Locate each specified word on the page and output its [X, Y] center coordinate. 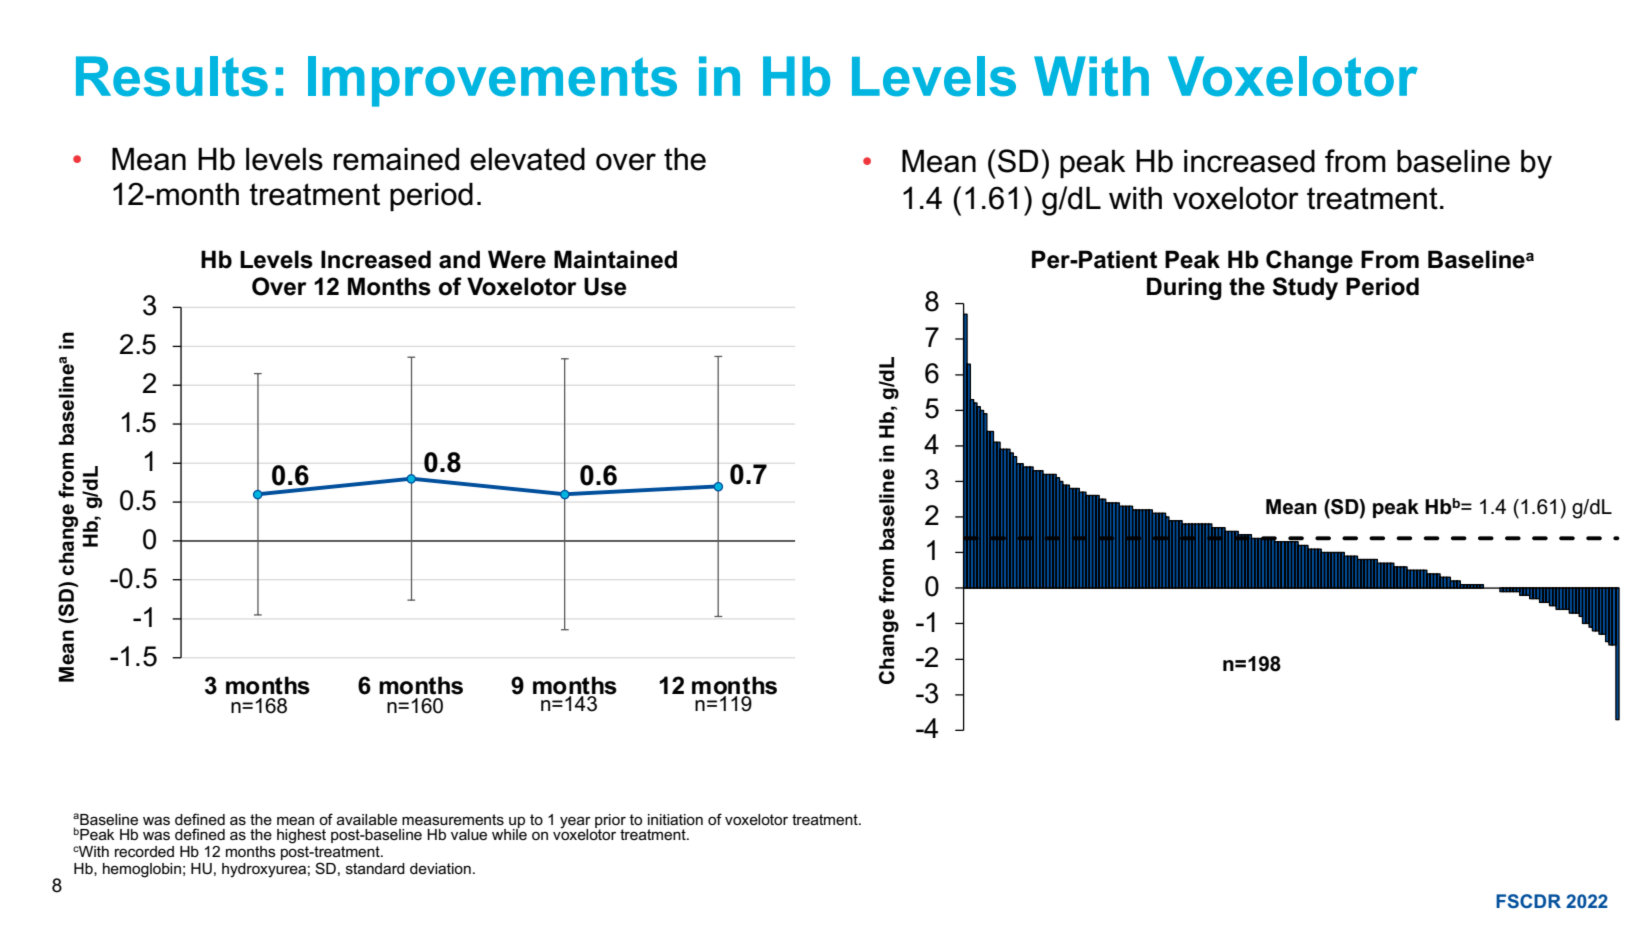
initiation [675, 819]
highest [301, 836]
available [367, 819]
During [1184, 288]
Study [1305, 288]
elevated [527, 159]
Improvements [492, 81]
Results [172, 76]
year [575, 823]
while [509, 833]
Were [517, 259]
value [469, 834]
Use [605, 286]
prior [610, 822]
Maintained [615, 259]
